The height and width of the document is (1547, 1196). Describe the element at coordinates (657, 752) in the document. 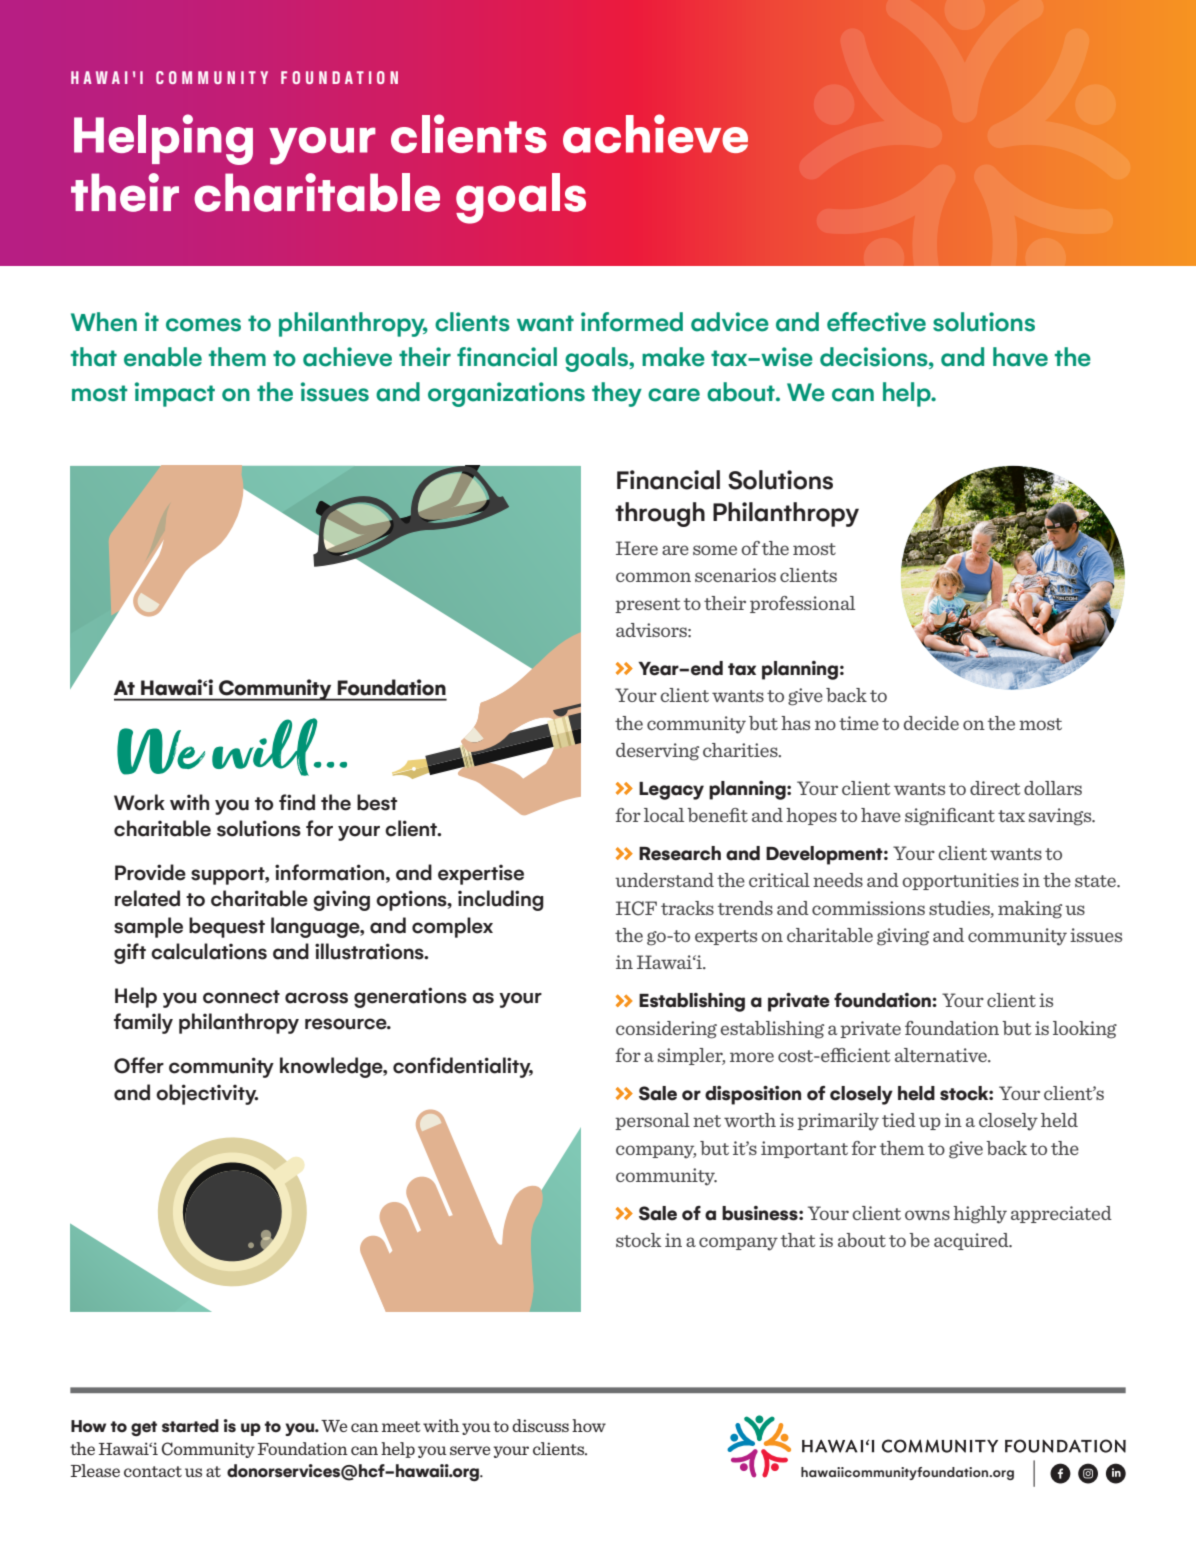

I see `deserving` at that location.
